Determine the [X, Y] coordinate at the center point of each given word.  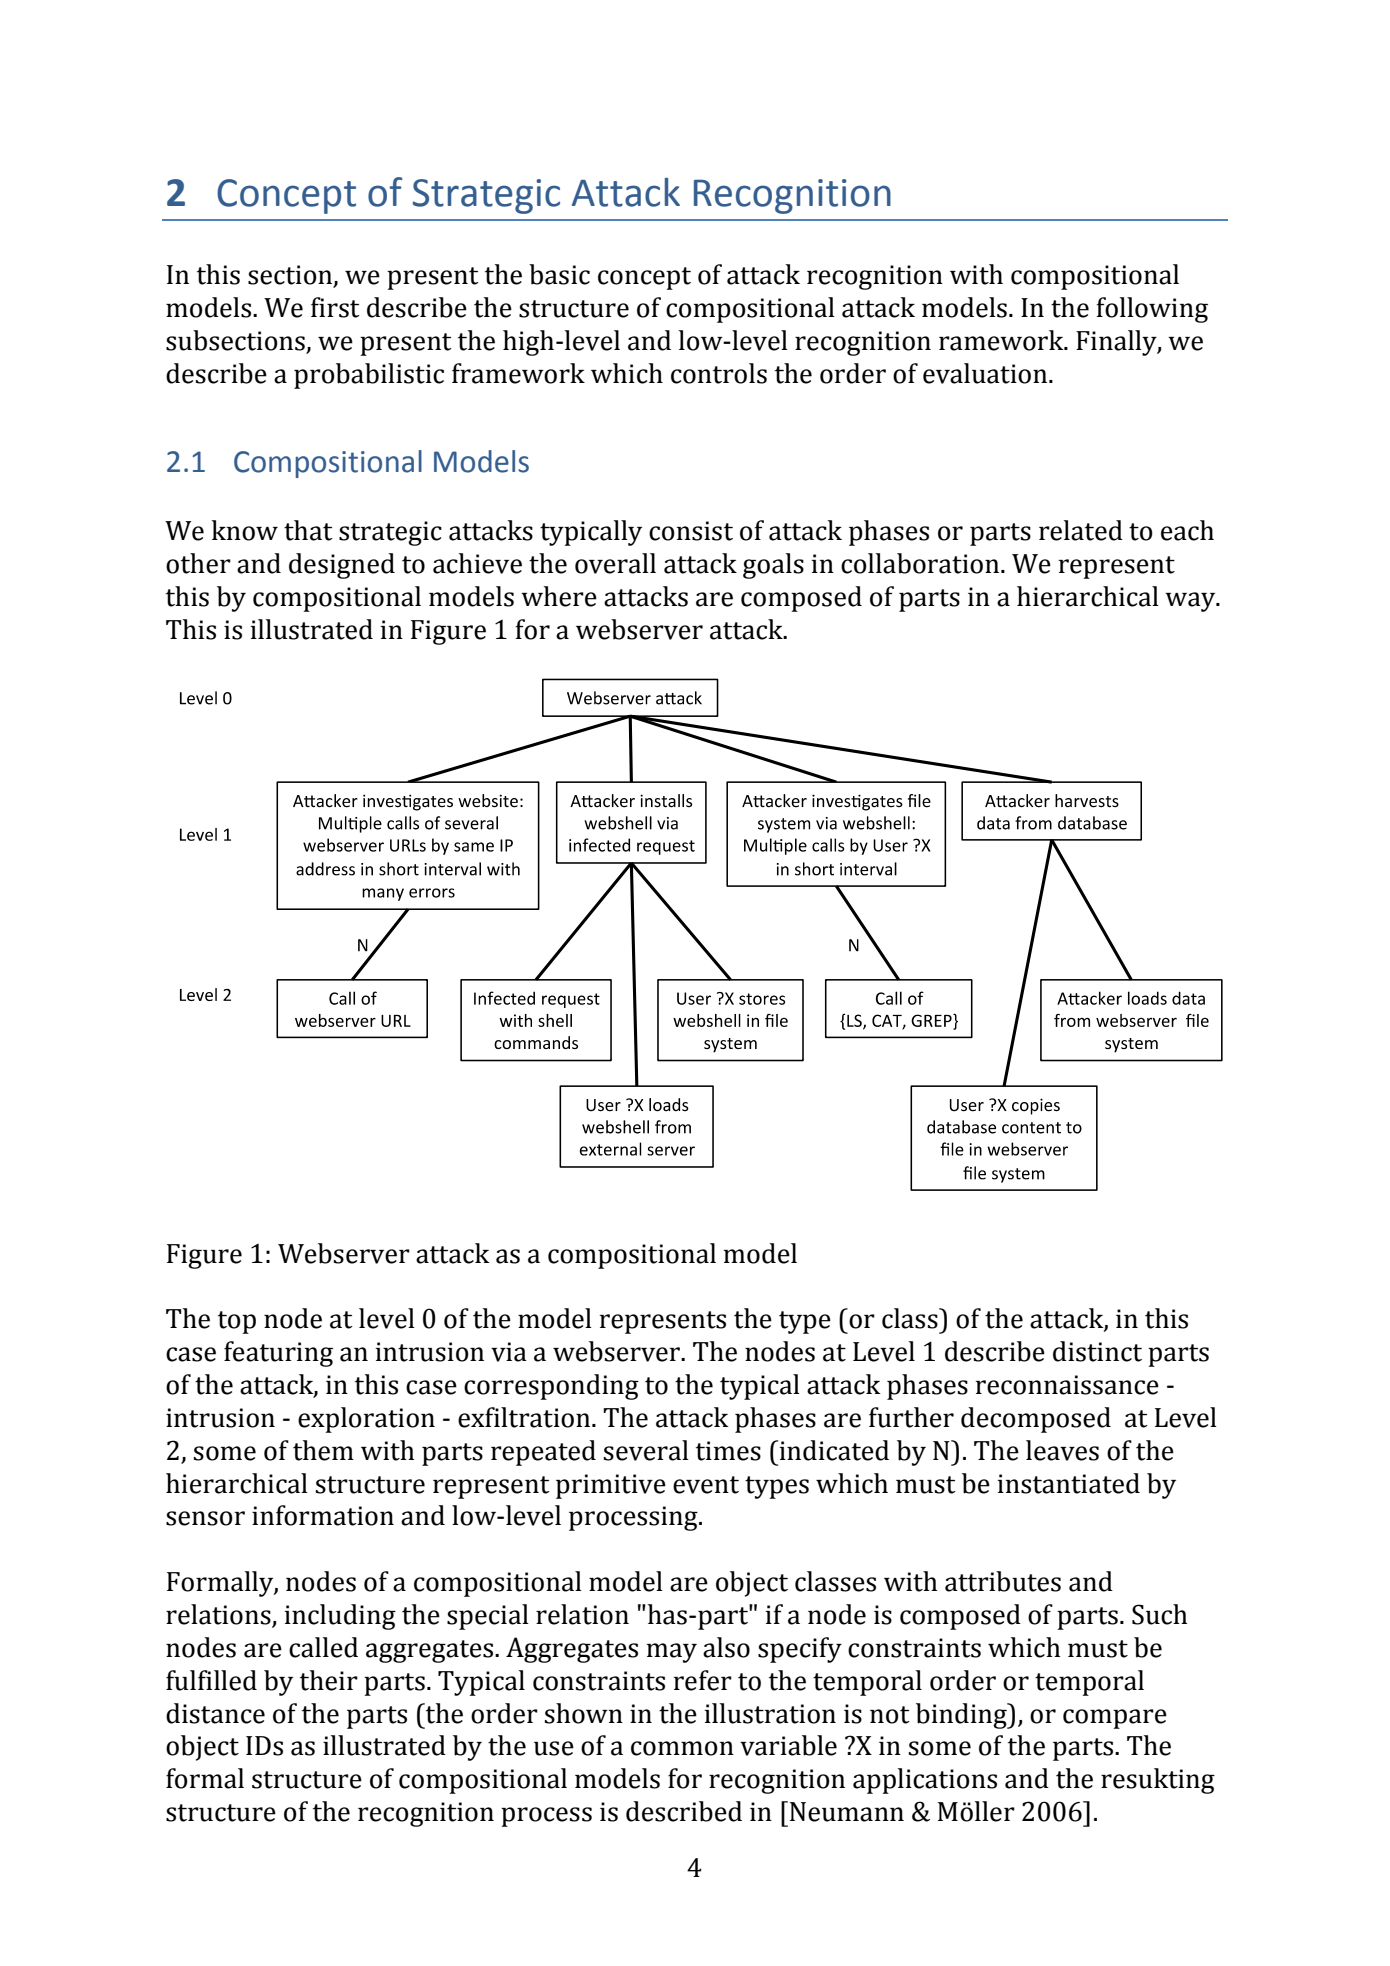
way [1191, 602]
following [1152, 310]
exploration [366, 1420]
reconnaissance [1067, 1385]
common [682, 1748]
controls [719, 373]
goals [773, 566]
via [509, 1352]
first [335, 307]
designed [342, 566]
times [728, 1451]
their [329, 1680]
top [237, 1322]
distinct [1097, 1351]
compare [1115, 1719]
